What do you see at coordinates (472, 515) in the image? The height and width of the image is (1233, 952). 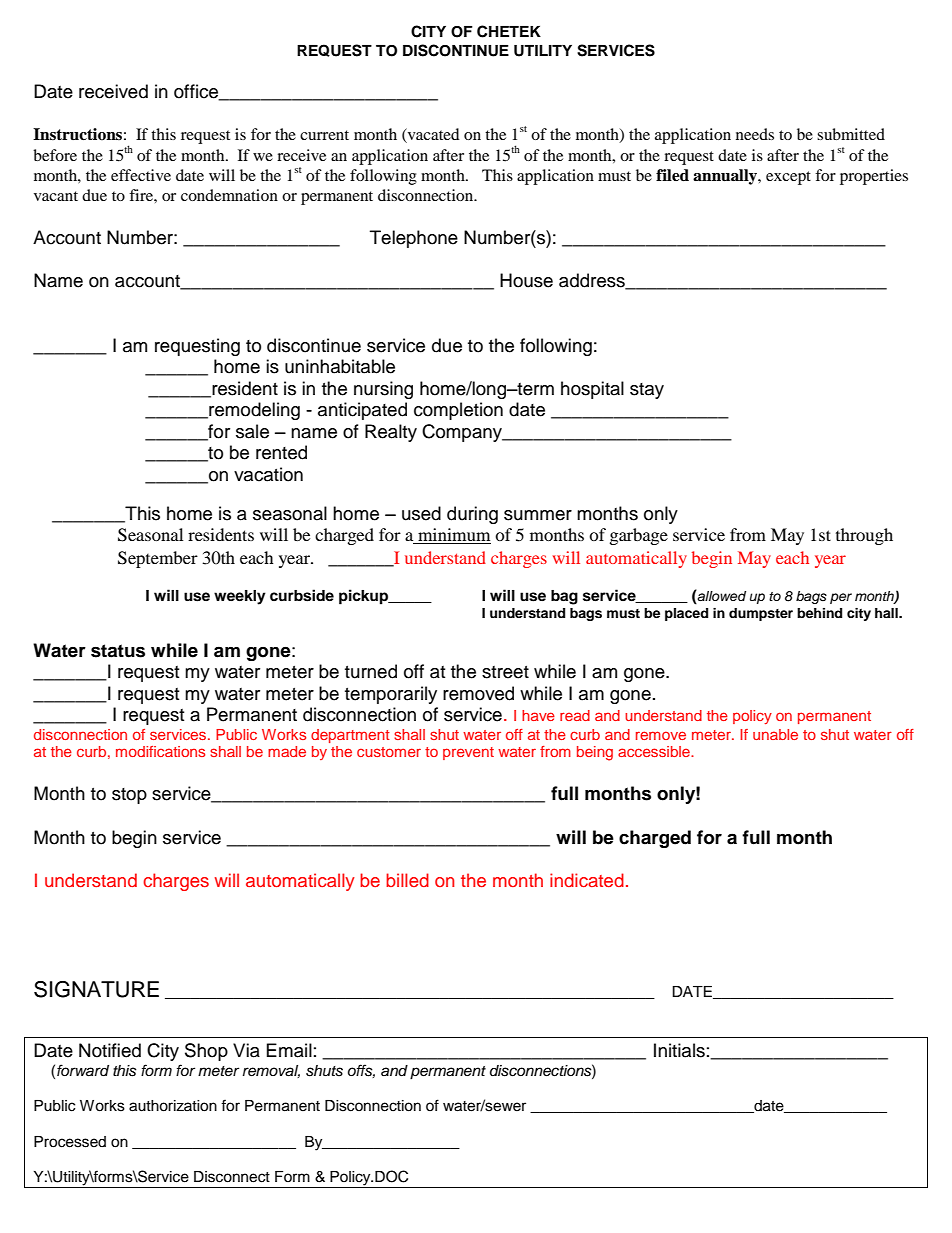 I see `during` at bounding box center [472, 515].
